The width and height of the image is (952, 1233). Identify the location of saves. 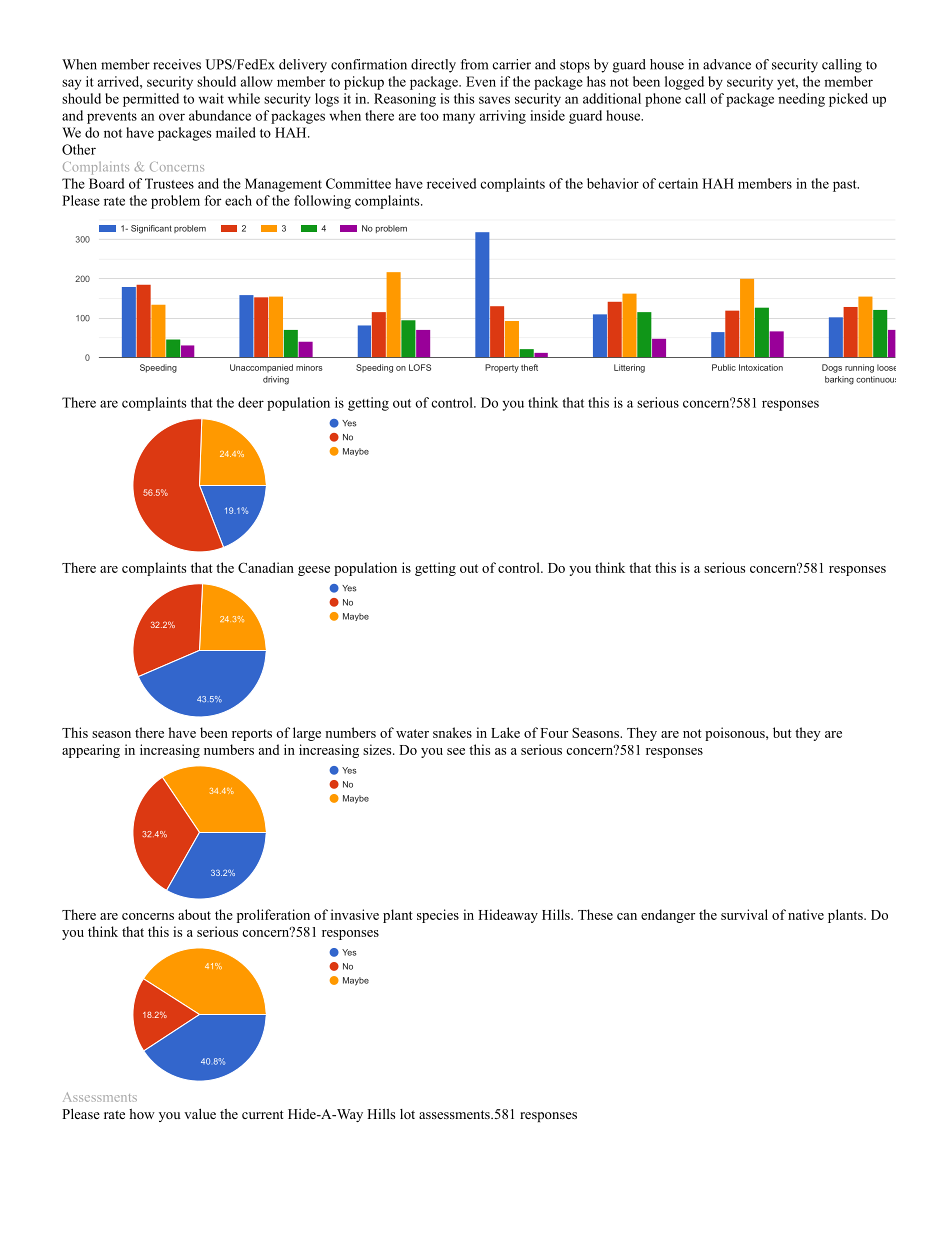
(494, 100).
